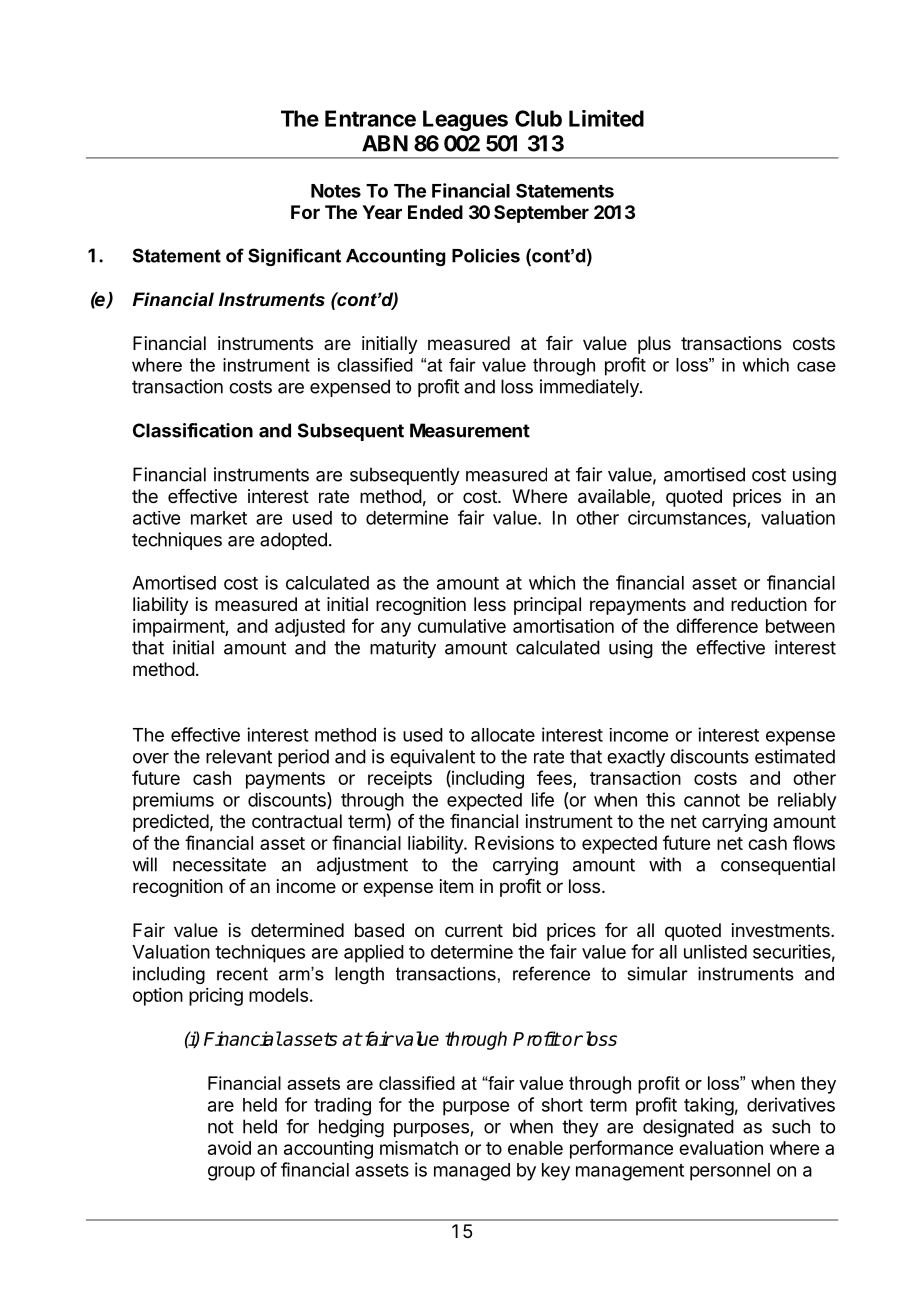  What do you see at coordinates (456, 886) in the screenshot?
I see `item` at bounding box center [456, 886].
